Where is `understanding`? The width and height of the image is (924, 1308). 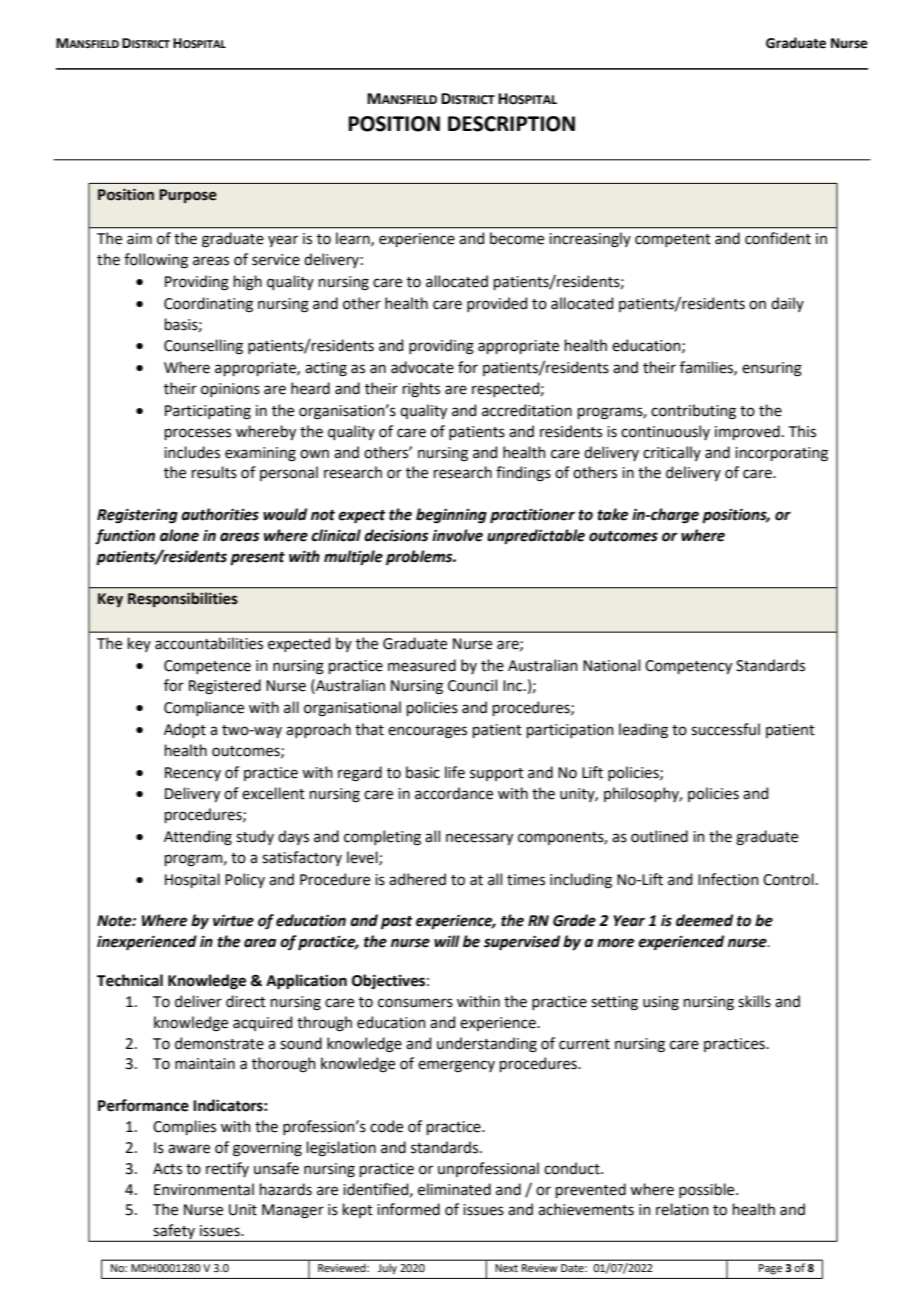 understanding is located at coordinates (487, 1045).
